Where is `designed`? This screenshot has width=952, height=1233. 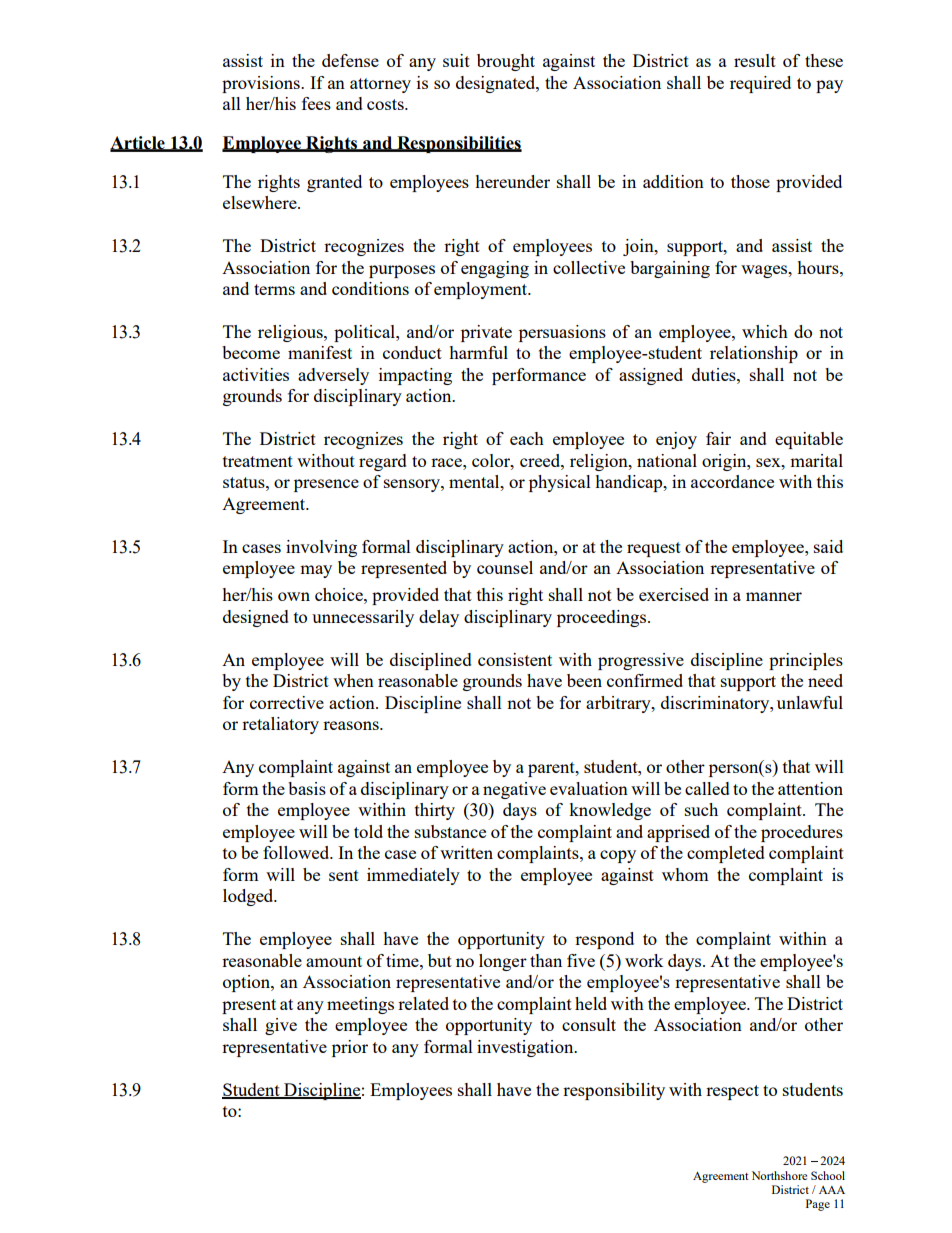 designed is located at coordinates (256, 618).
